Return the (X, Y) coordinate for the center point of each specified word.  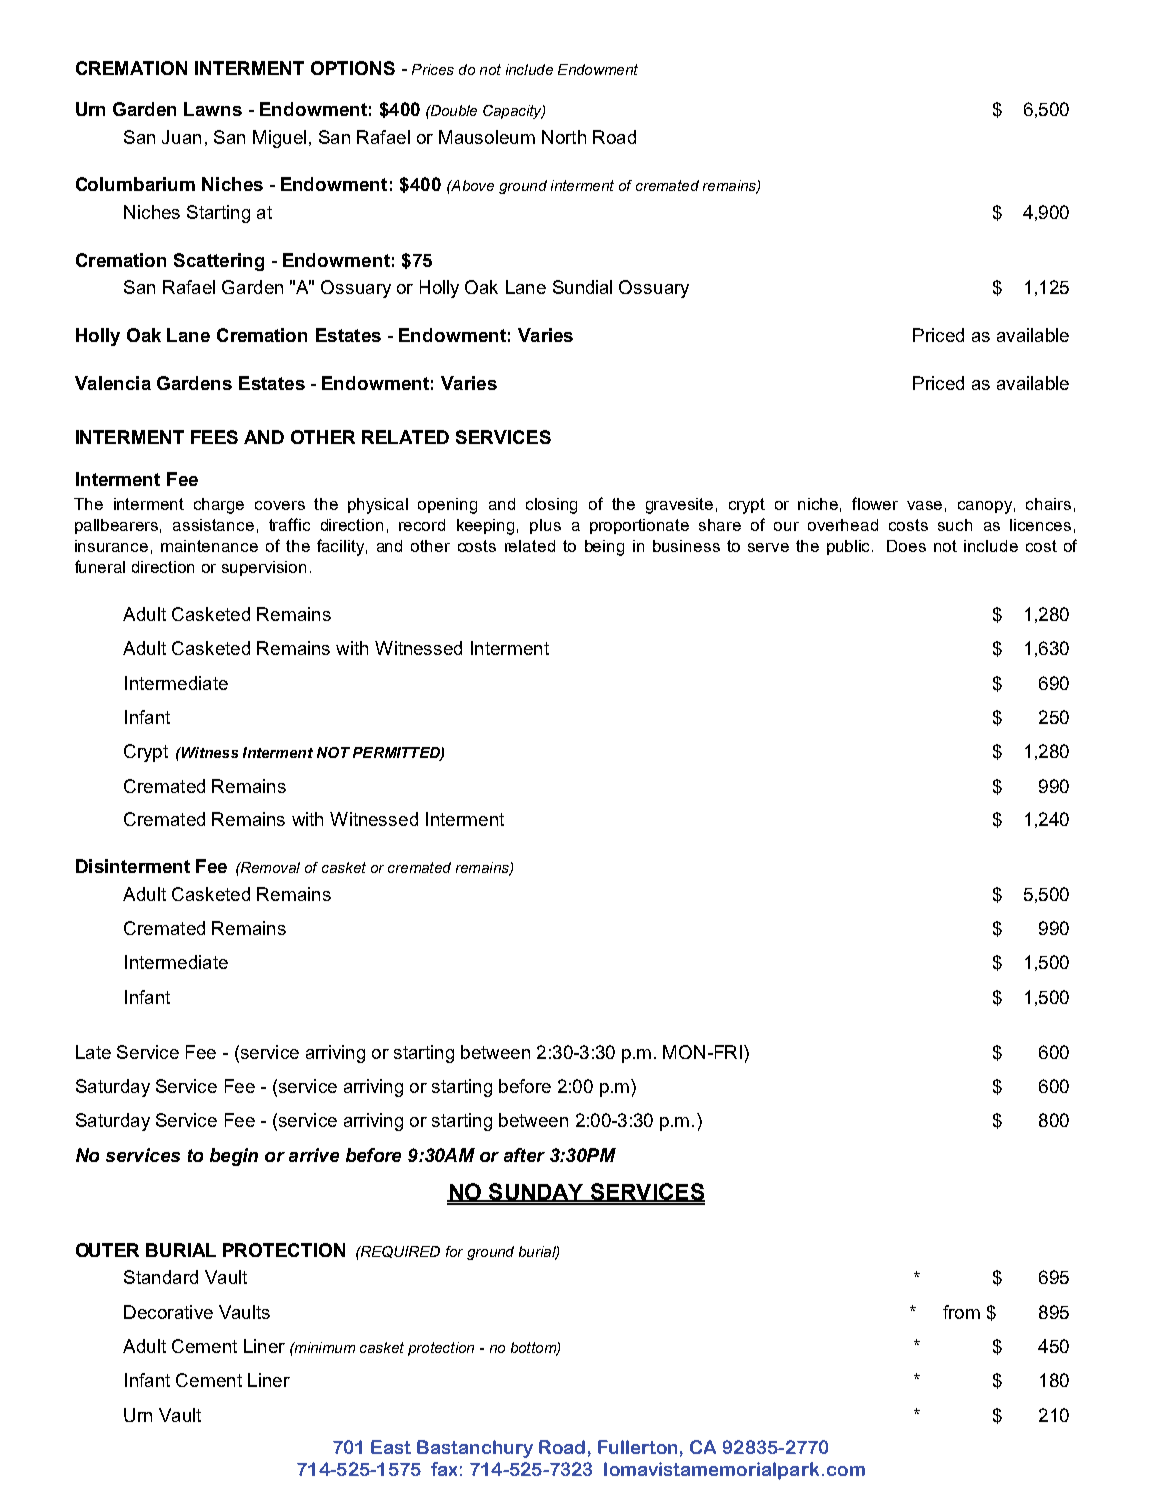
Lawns (213, 109)
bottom (534, 1348)
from (961, 1312)
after (524, 1155)
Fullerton (637, 1447)
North (564, 137)
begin (234, 1157)
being (604, 548)
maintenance (209, 546)
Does (906, 546)
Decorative (168, 1312)
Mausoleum (487, 137)
